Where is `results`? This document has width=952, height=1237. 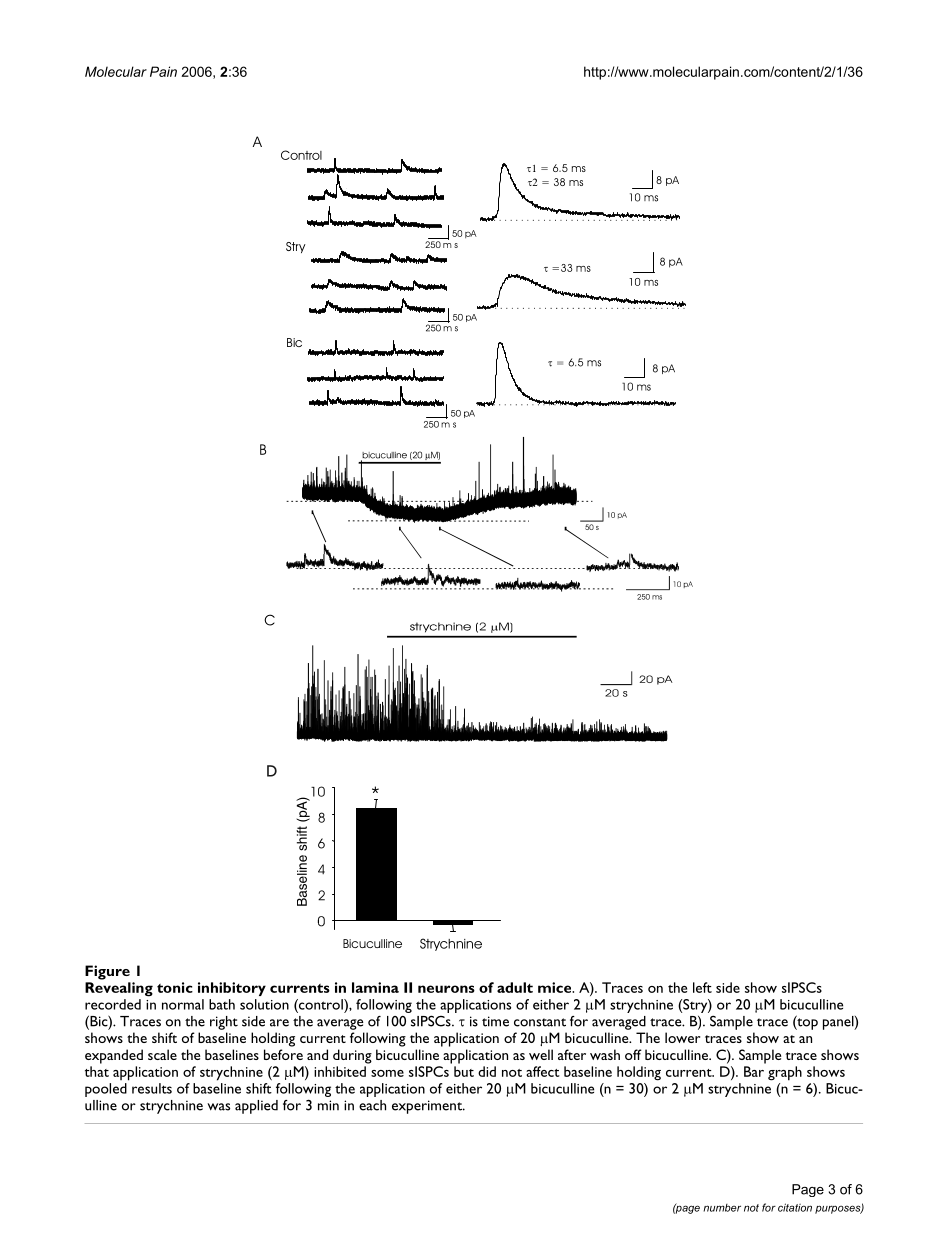 results is located at coordinates (152, 1088).
